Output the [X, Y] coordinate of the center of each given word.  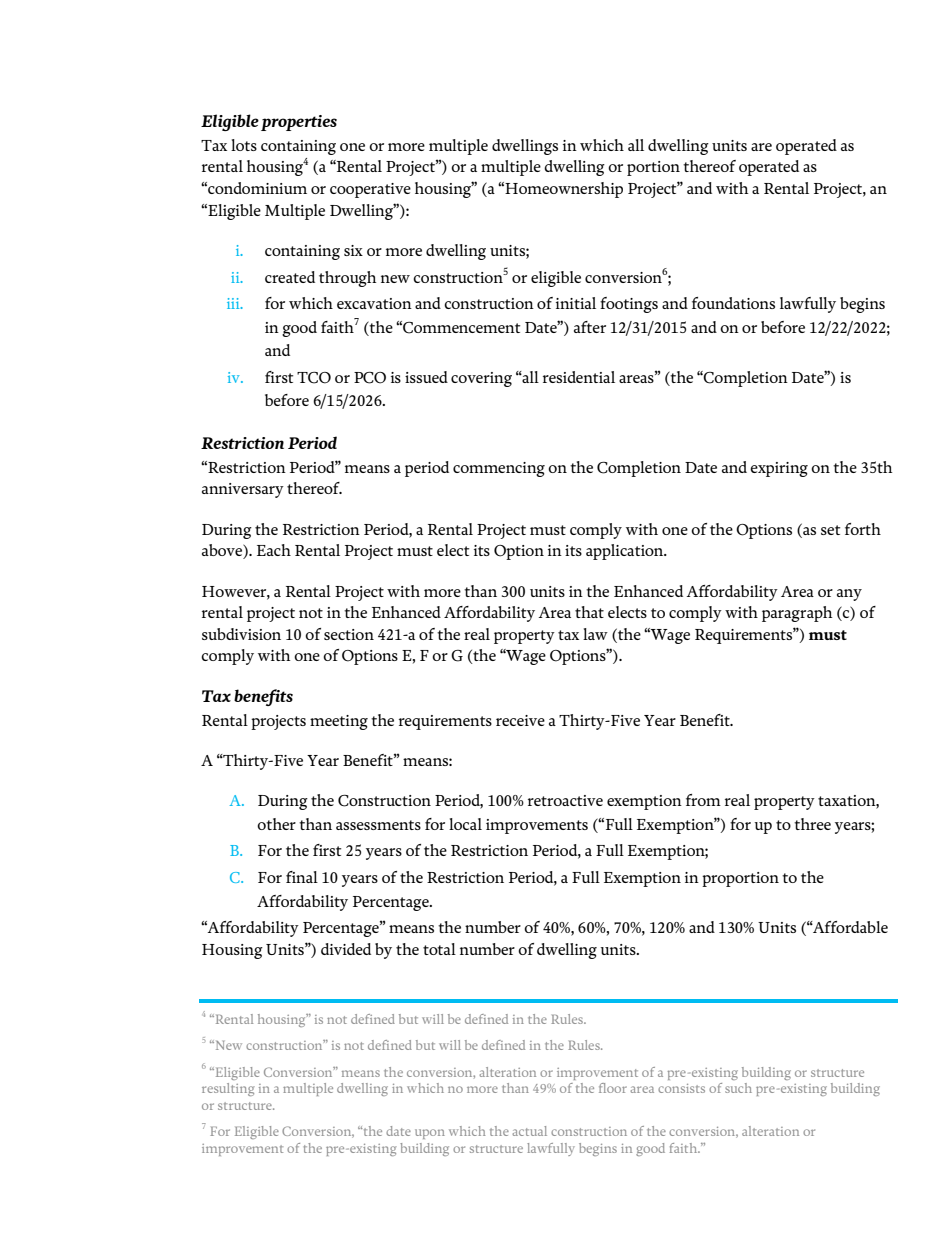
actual [529, 1131]
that [589, 612]
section [349, 634]
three [812, 824]
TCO [314, 378]
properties [299, 123]
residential [579, 377]
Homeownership [563, 190]
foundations [733, 303]
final [302, 877]
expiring [779, 469]
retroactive [565, 800]
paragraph [797, 614]
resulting [228, 1089]
